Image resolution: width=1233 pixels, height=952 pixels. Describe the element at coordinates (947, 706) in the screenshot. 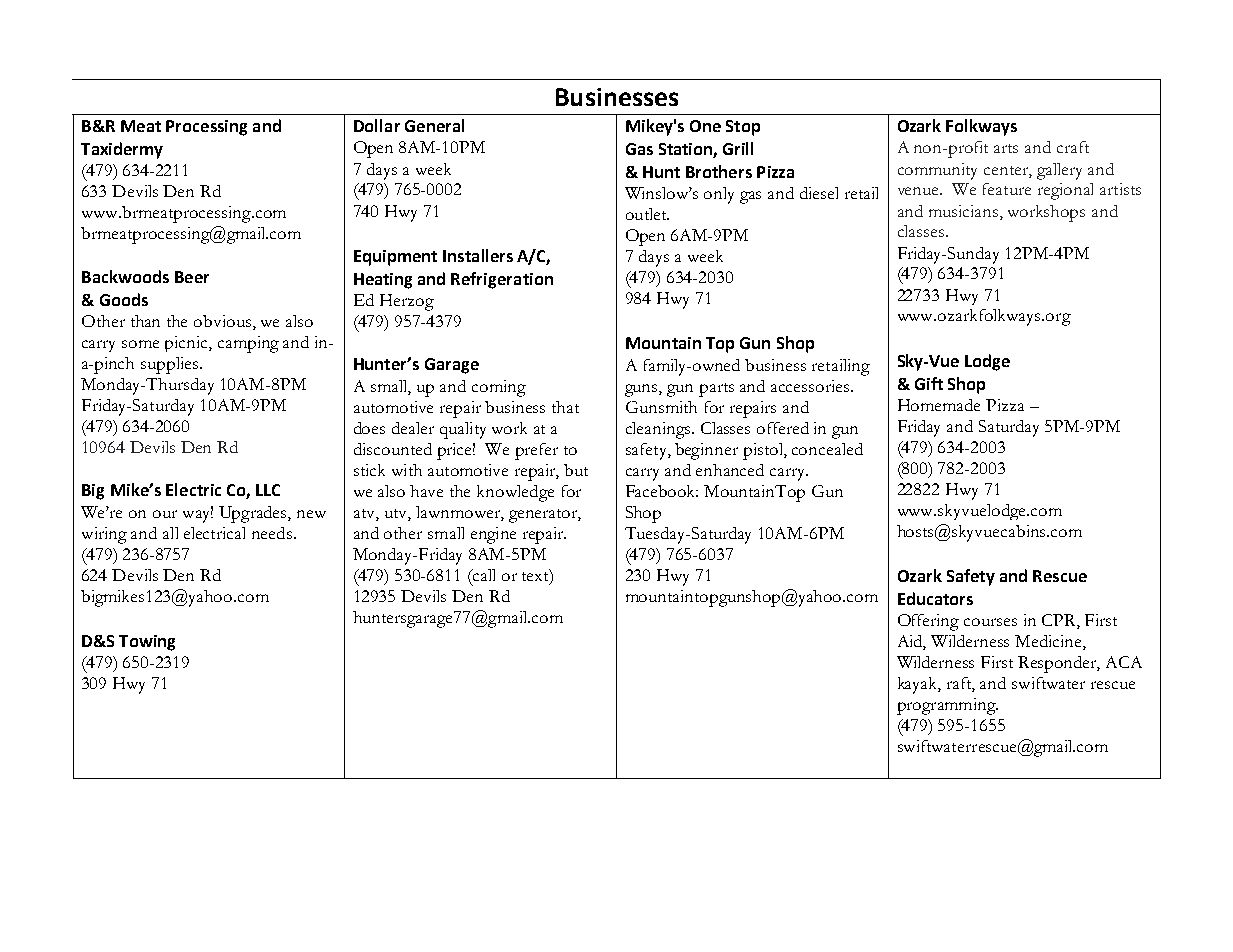

I see `programming` at that location.
